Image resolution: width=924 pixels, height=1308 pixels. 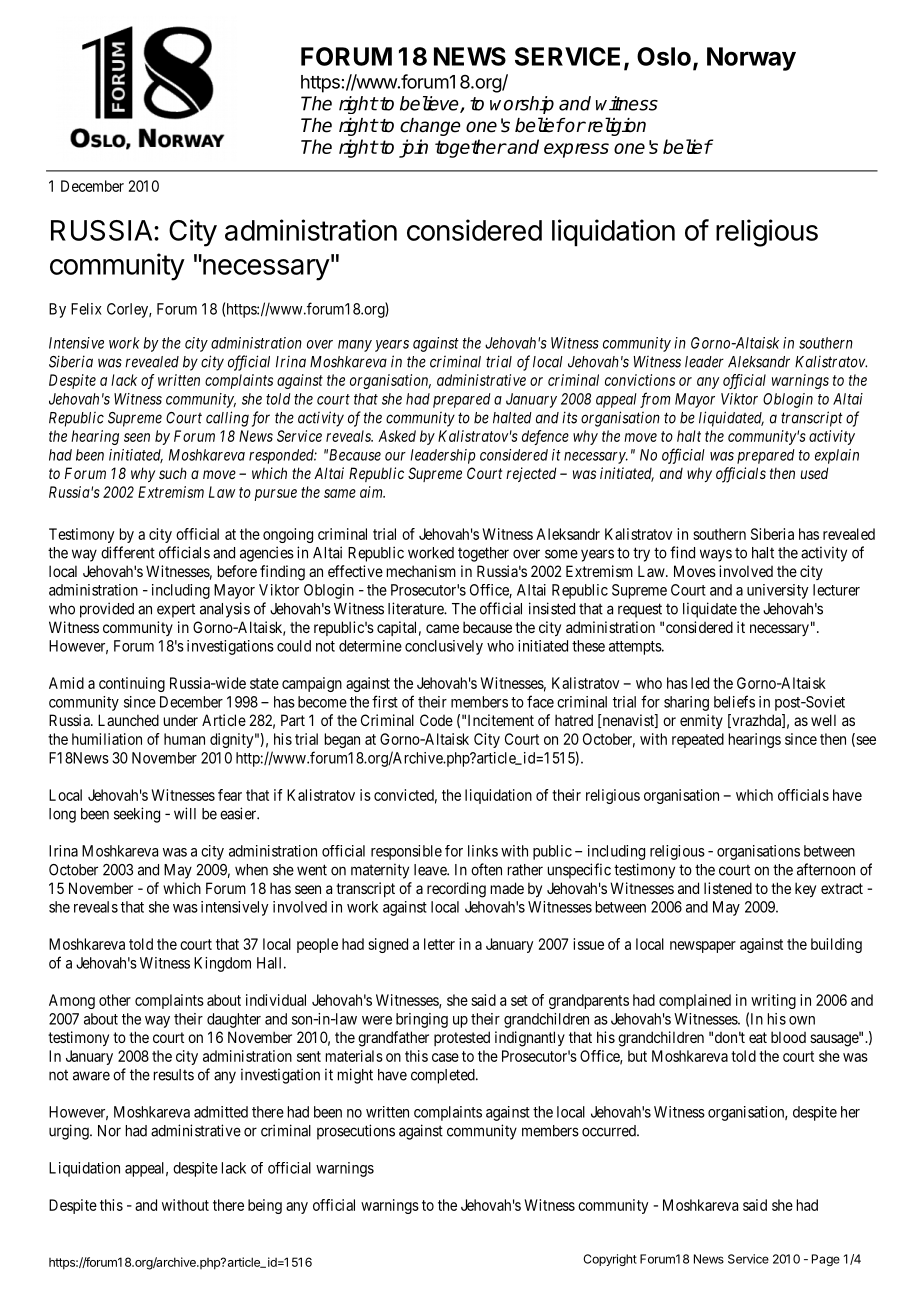 What do you see at coordinates (397, 436) in the image?
I see `Asked` at bounding box center [397, 436].
